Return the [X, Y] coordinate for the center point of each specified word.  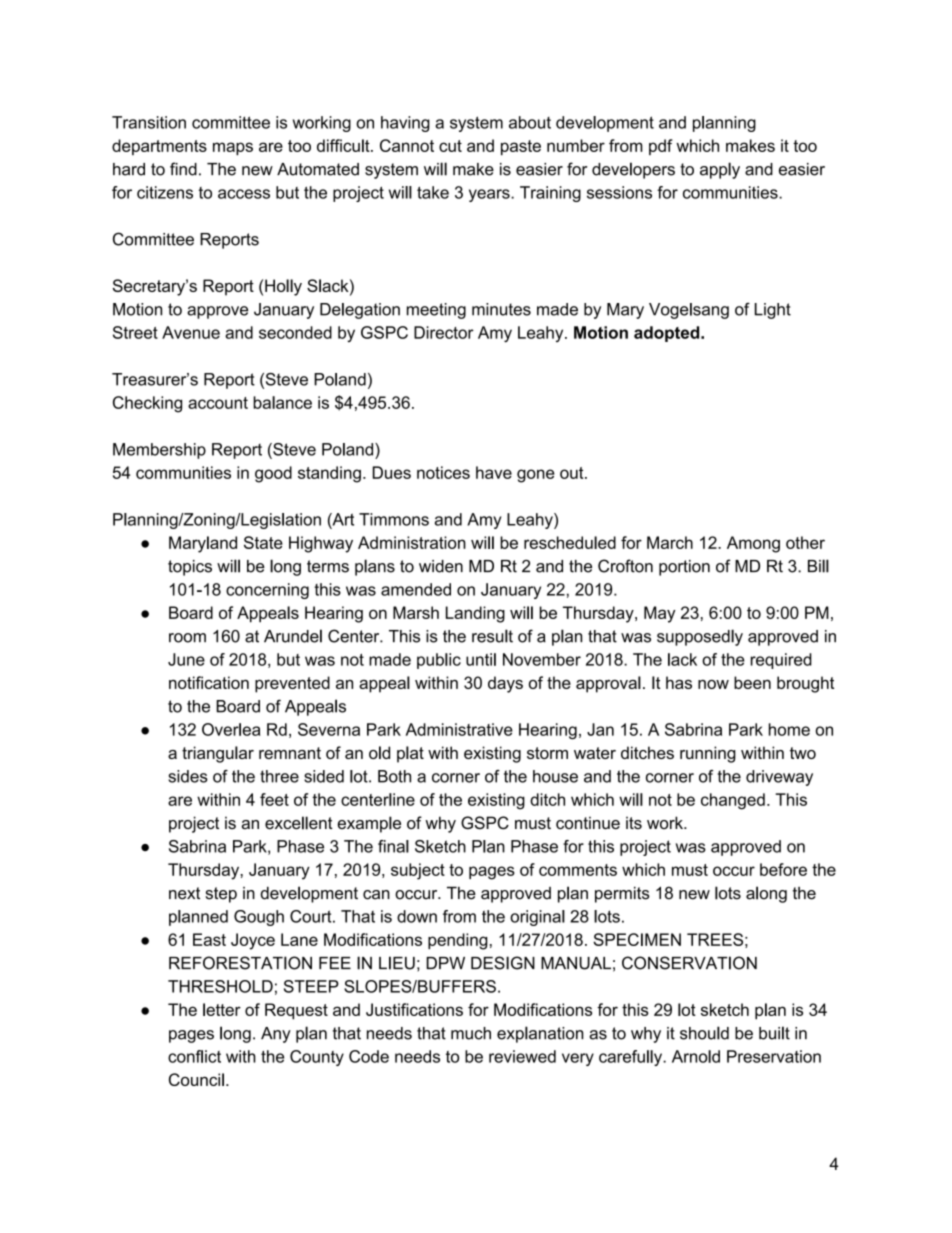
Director [444, 332]
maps [233, 149]
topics [190, 568]
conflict [194, 1056]
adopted [668, 334]
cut [450, 146]
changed [733, 801]
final [393, 846]
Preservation [774, 1056]
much [471, 1033]
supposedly [700, 637]
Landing [475, 614]
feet [274, 799]
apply [720, 170]
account [218, 403]
